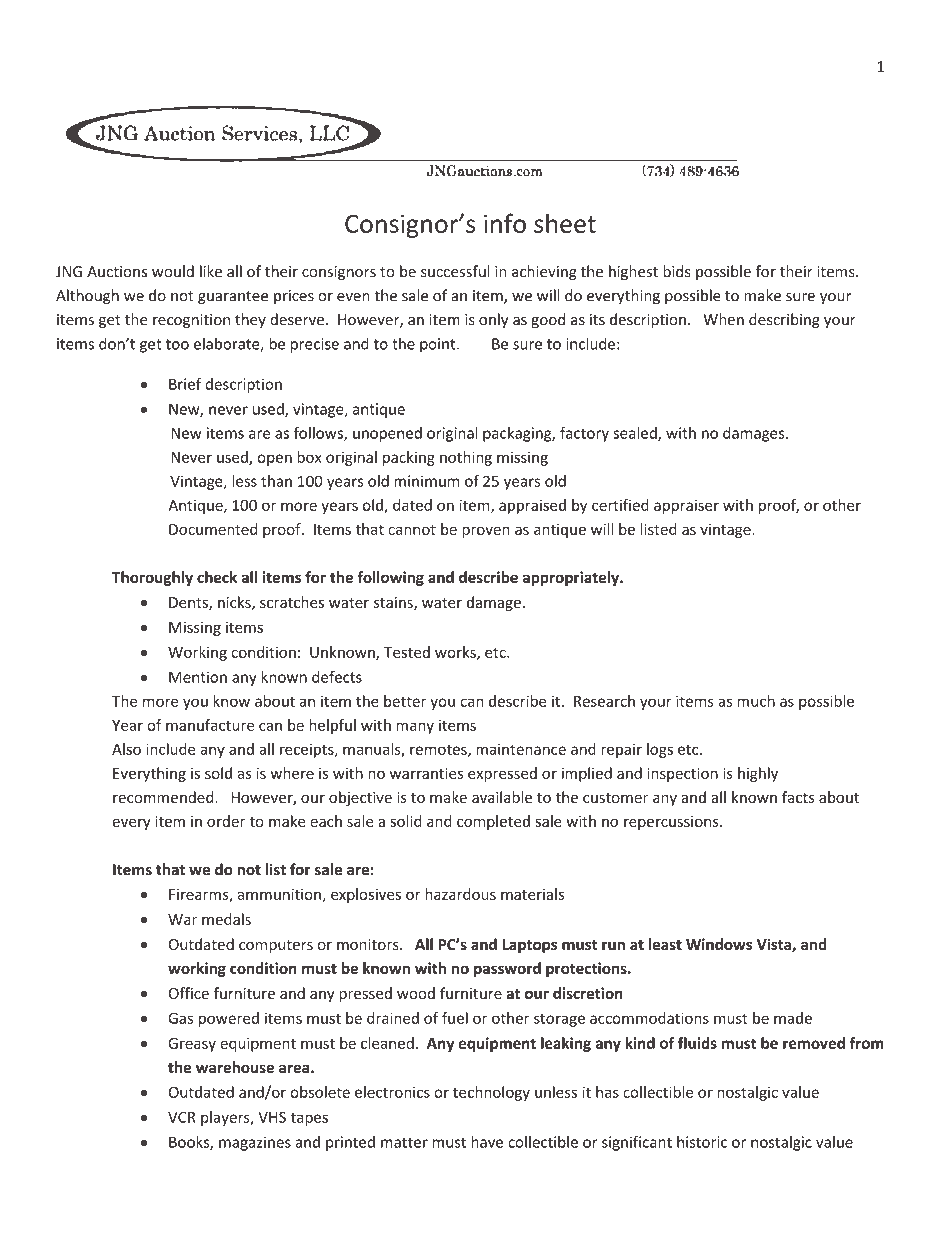  Describe the element at coordinates (173, 271) in the screenshot. I see `would` at that location.
